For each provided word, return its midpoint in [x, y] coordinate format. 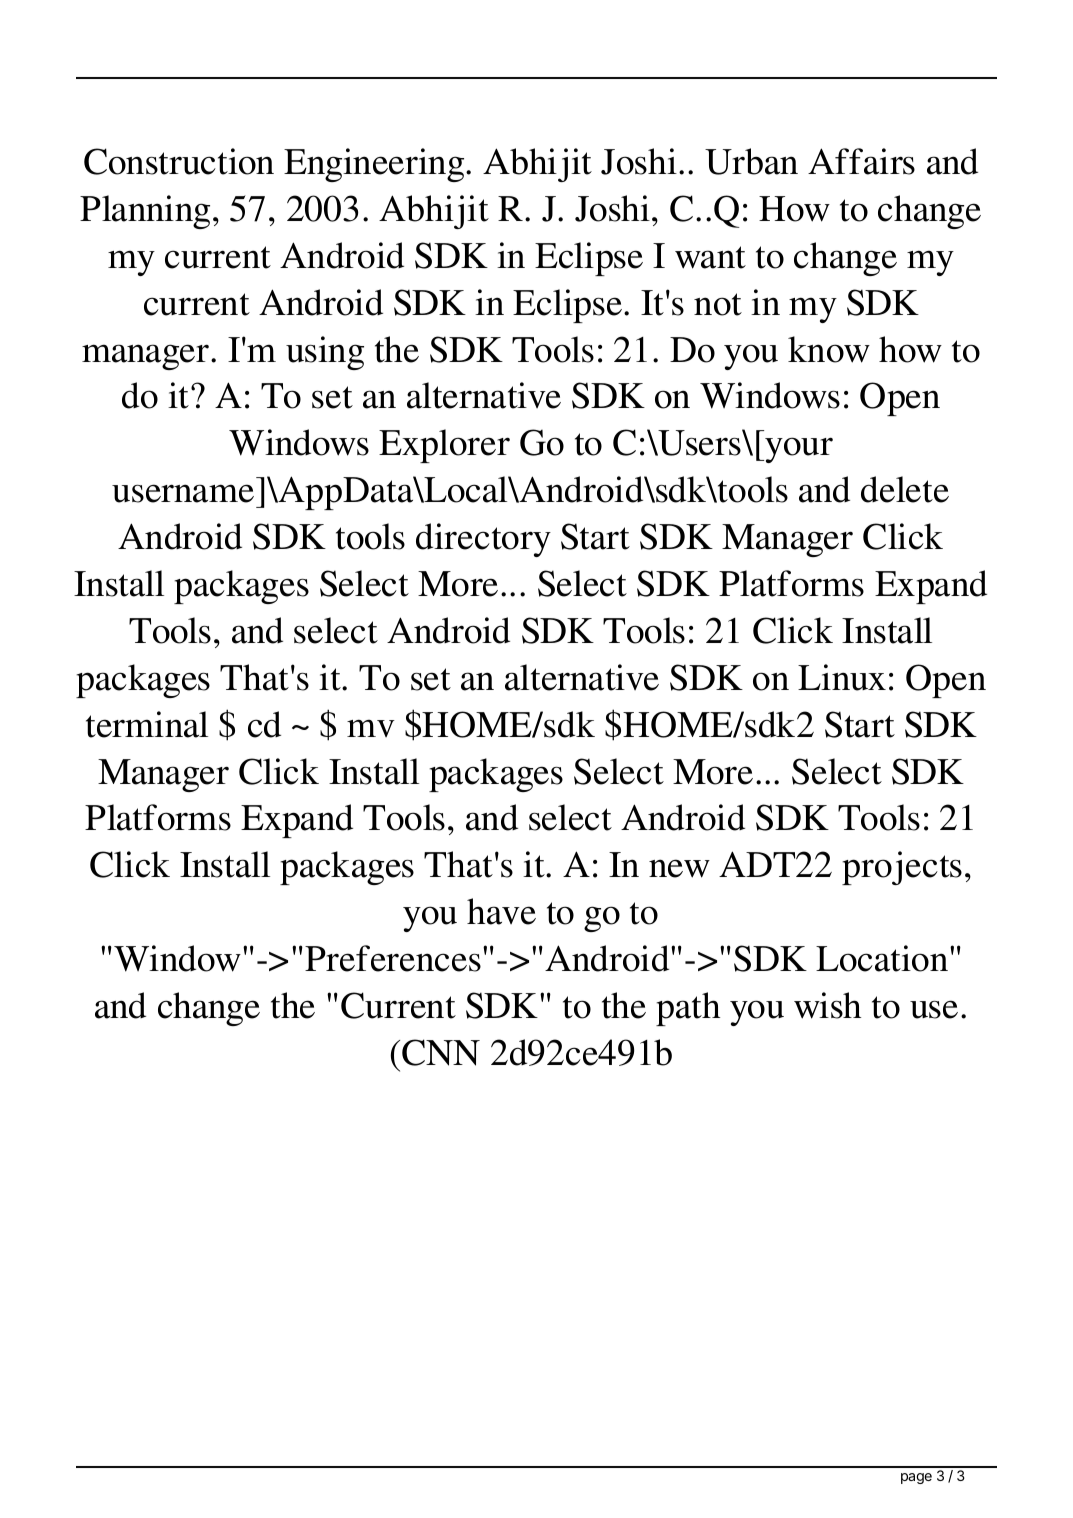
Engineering [375, 165]
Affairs [861, 161]
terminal [147, 724]
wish [827, 1005]
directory [483, 540]
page [916, 1478]
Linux [842, 677]
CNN [441, 1052]
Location [882, 958]
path [688, 1009]
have [501, 911]
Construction [179, 161]
